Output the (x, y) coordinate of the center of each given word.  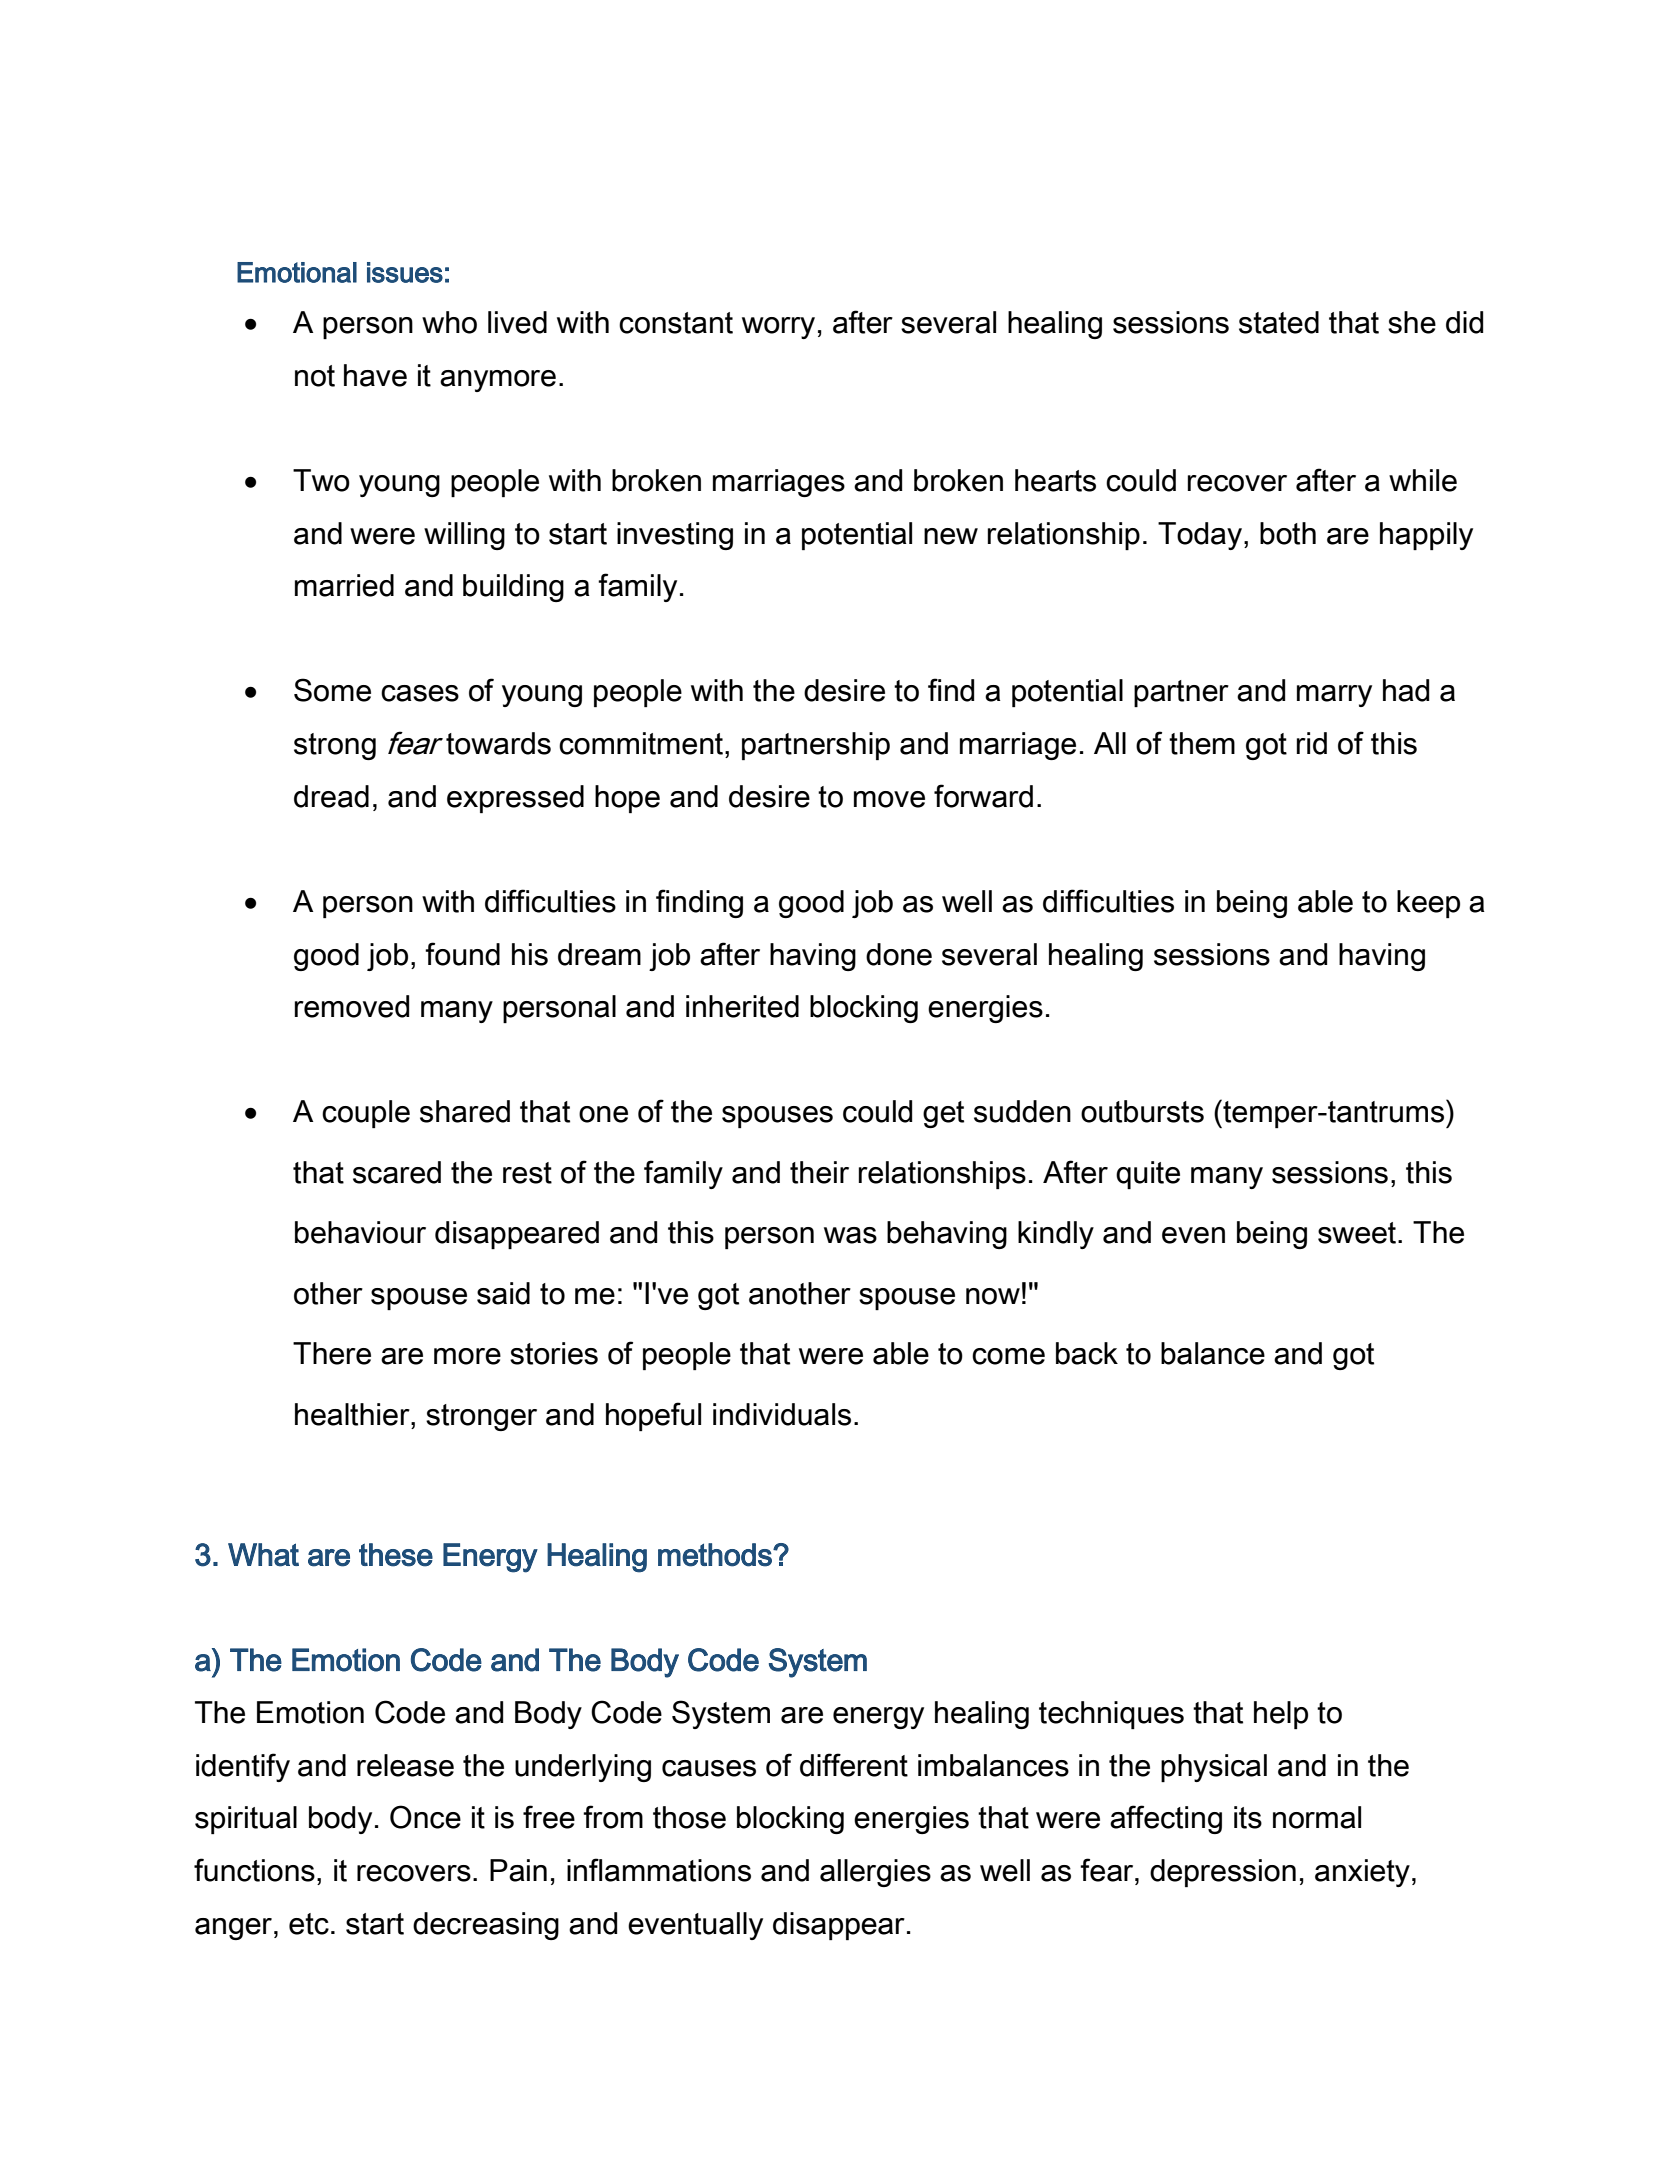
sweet (1358, 1233)
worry (778, 328)
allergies (875, 1873)
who (449, 322)
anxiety (1362, 1873)
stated (1279, 322)
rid (1312, 743)
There (332, 1353)
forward (983, 796)
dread (331, 796)
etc (309, 1924)
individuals (782, 1414)
